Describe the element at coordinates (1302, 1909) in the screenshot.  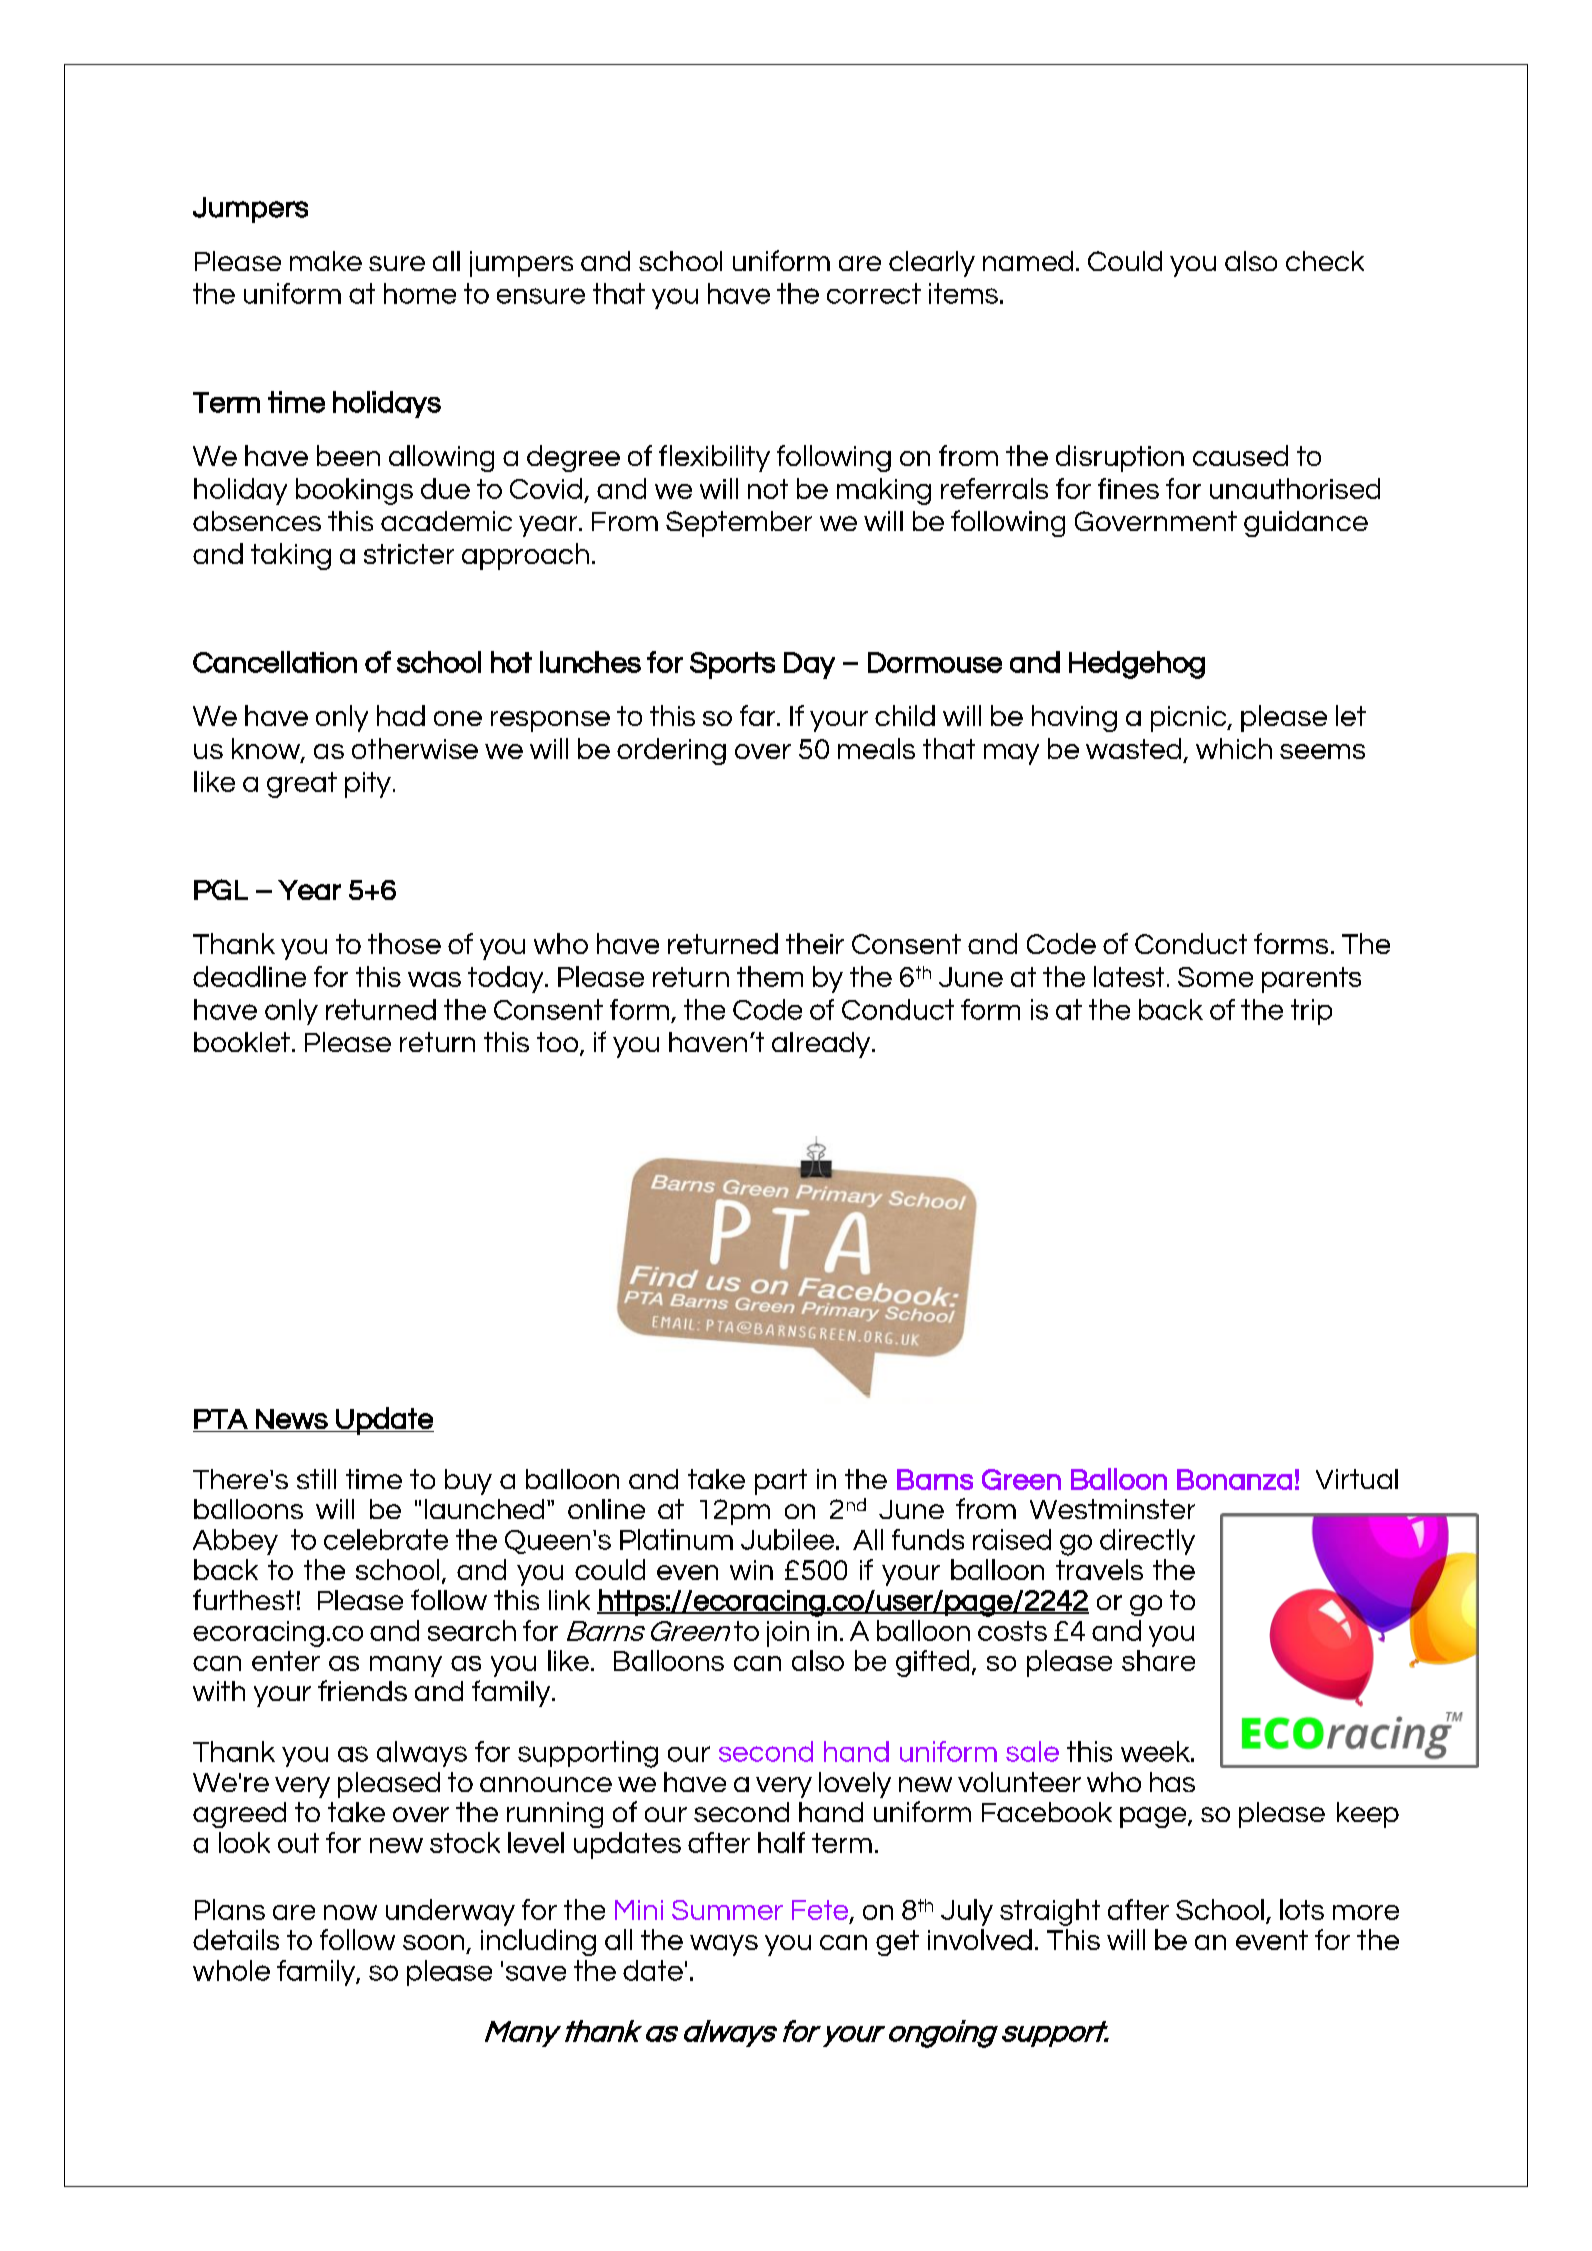
I see `lots` at that location.
